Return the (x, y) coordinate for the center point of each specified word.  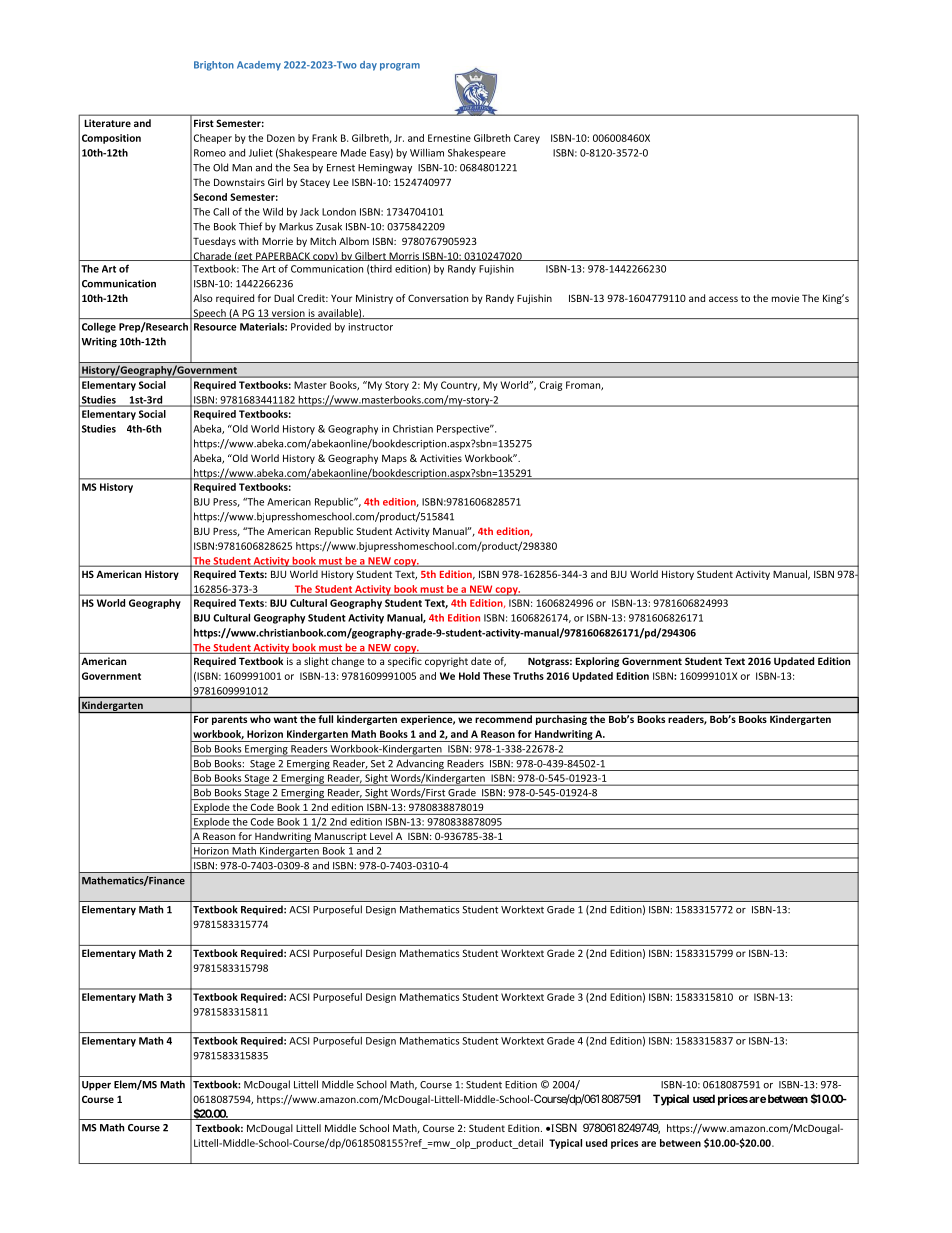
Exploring (597, 662)
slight (316, 662)
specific (405, 662)
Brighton (214, 66)
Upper (96, 1086)
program (400, 67)
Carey (527, 139)
